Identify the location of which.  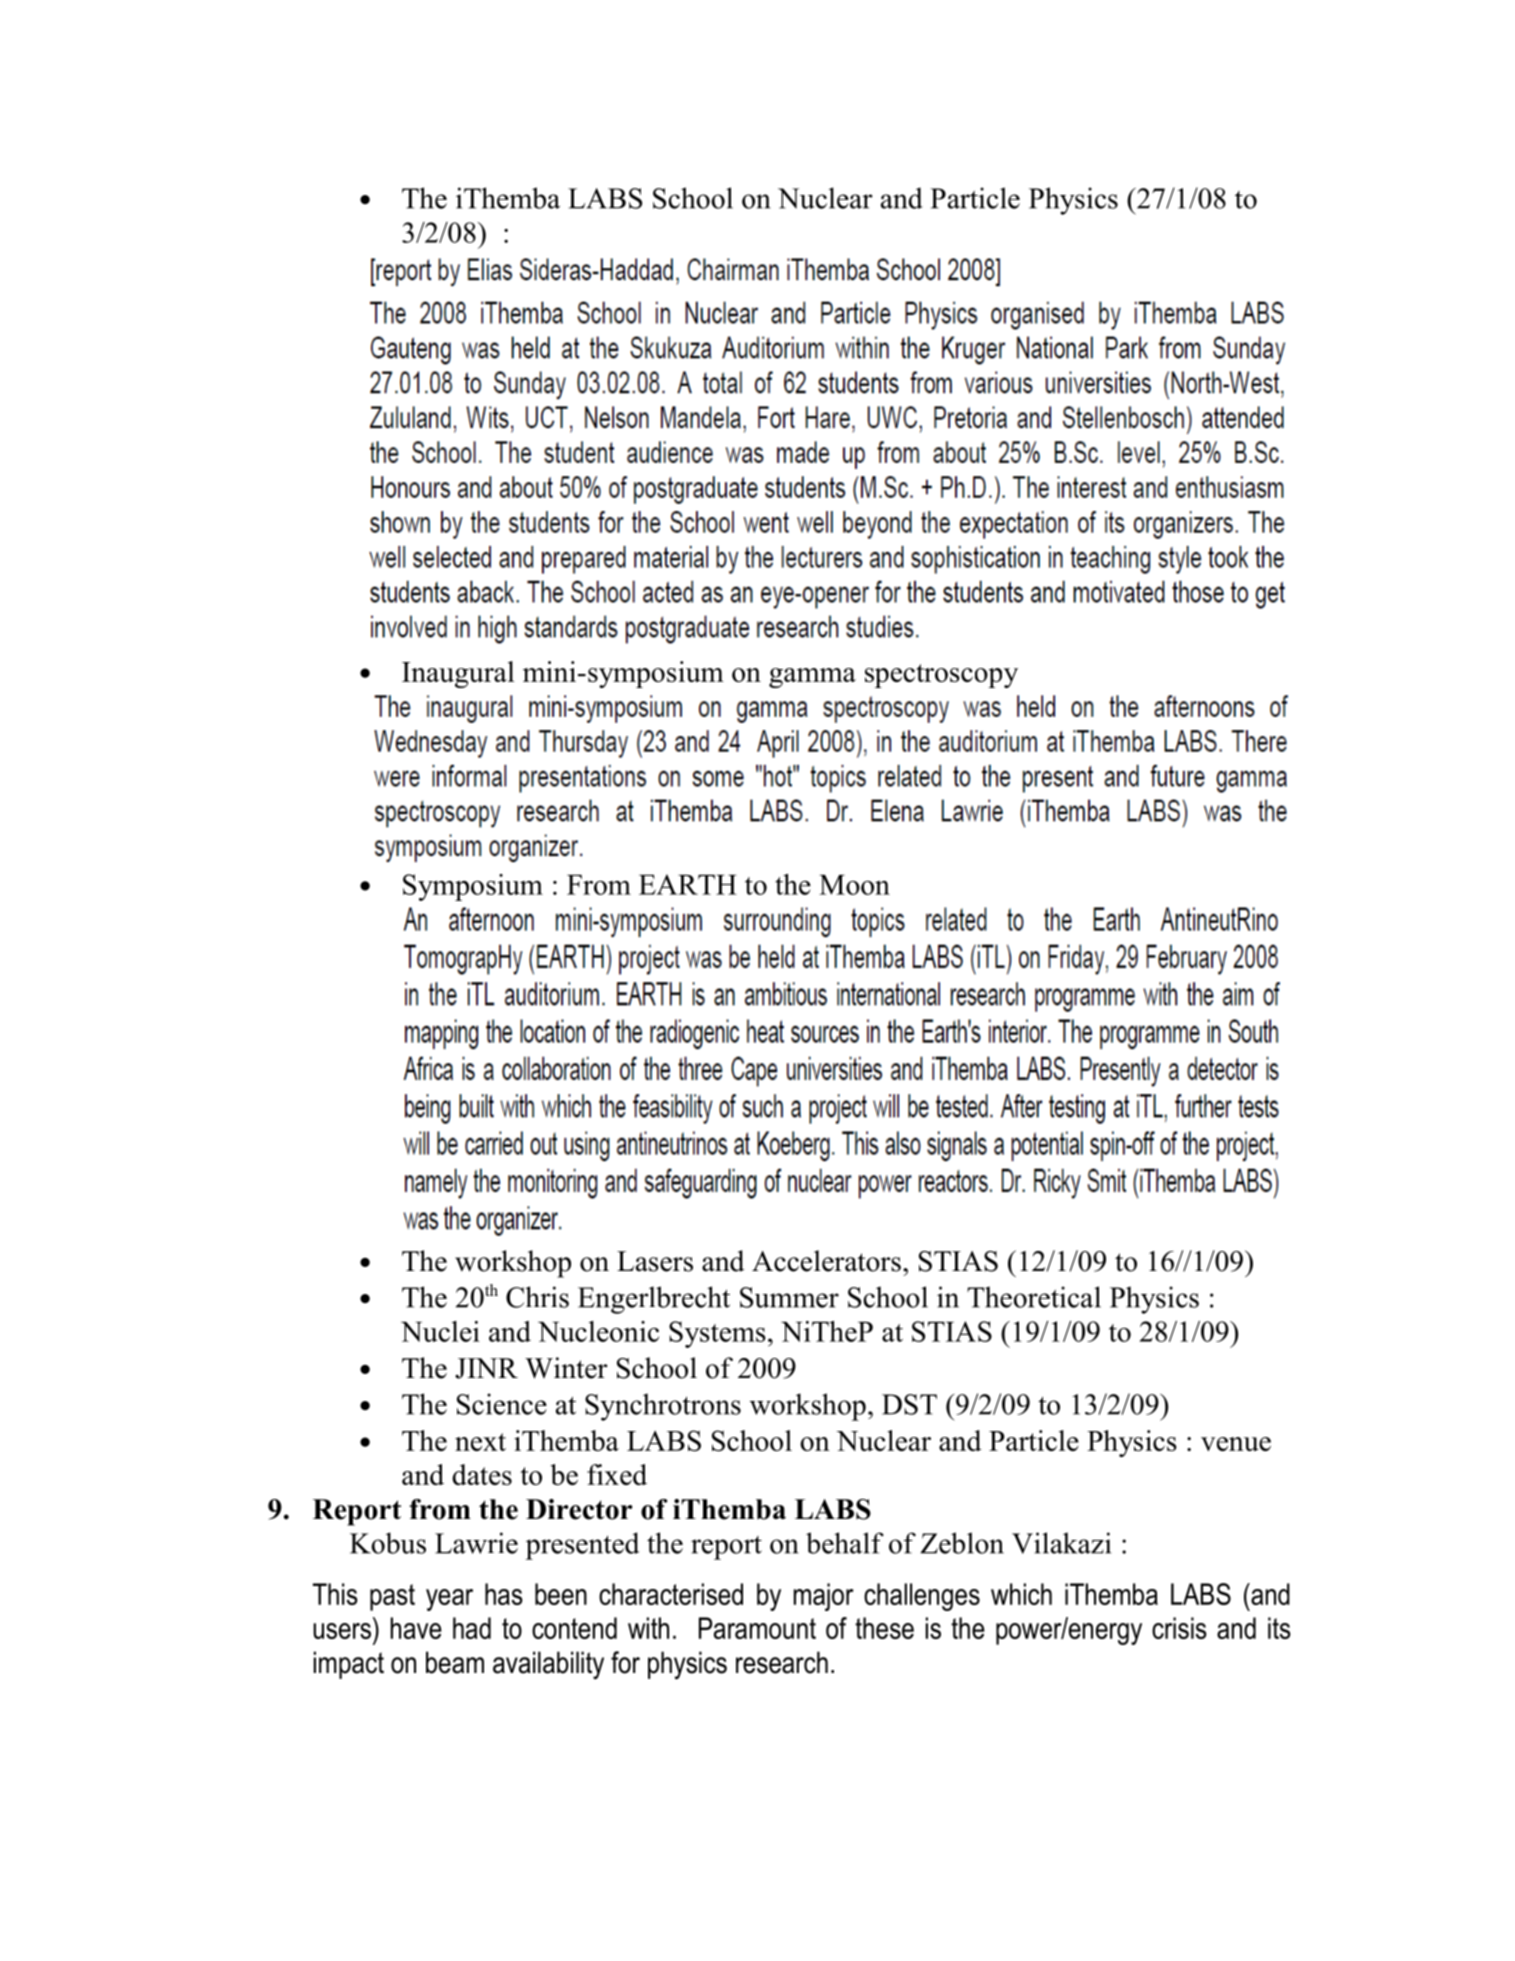
(1021, 1594).
